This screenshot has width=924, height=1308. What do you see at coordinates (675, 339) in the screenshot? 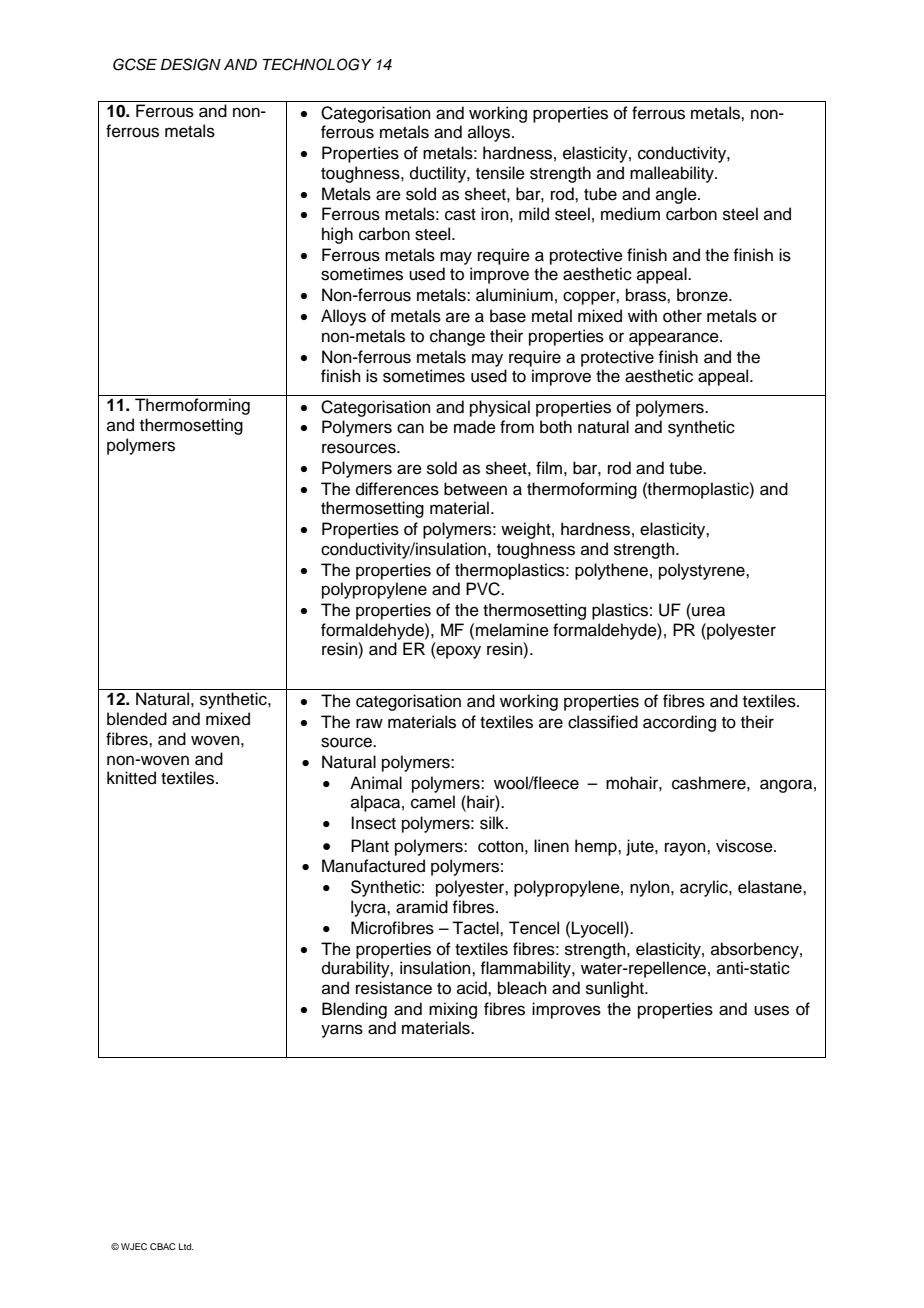
I see `appearance` at bounding box center [675, 339].
